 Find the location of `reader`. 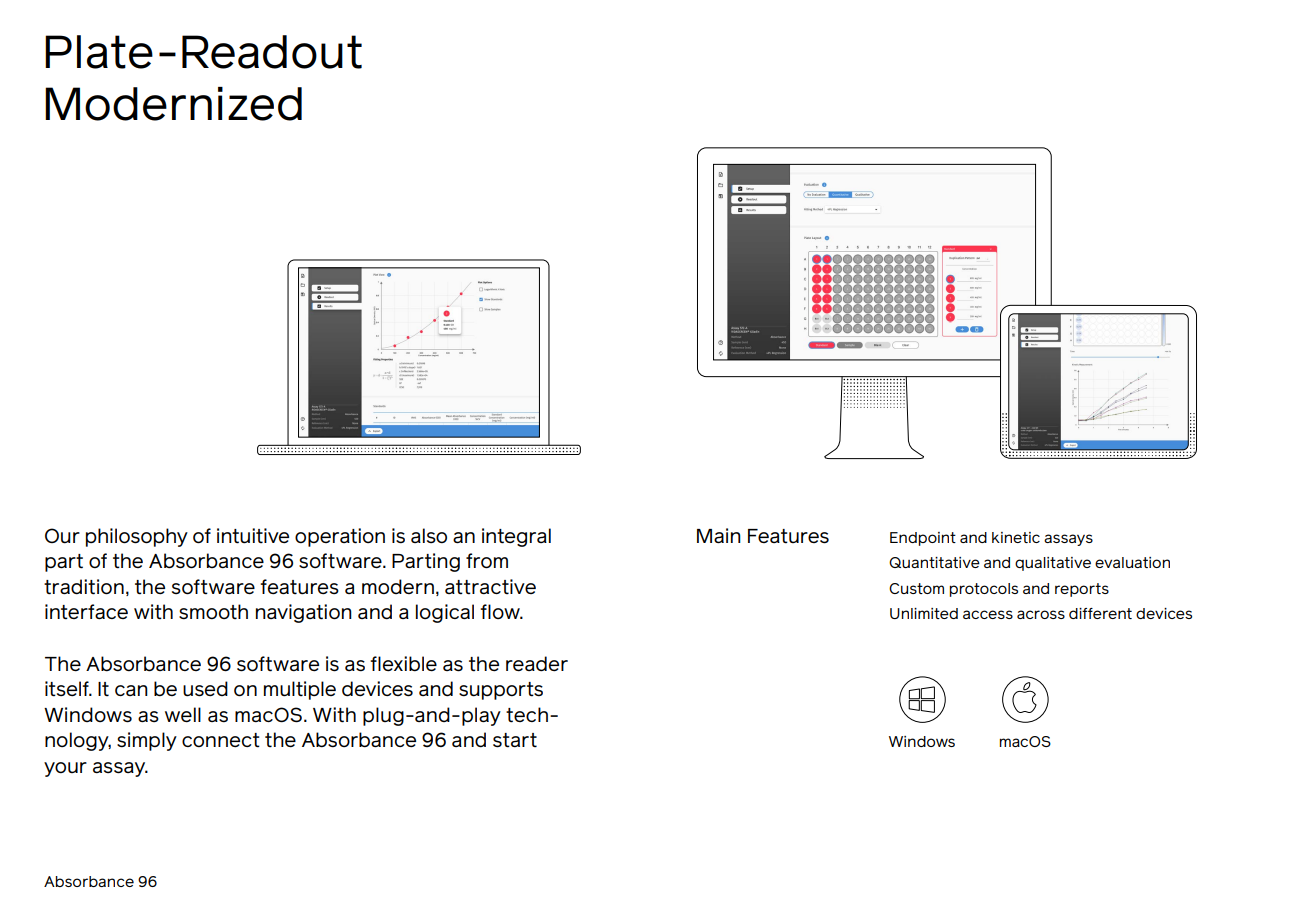

reader is located at coordinates (537, 664).
